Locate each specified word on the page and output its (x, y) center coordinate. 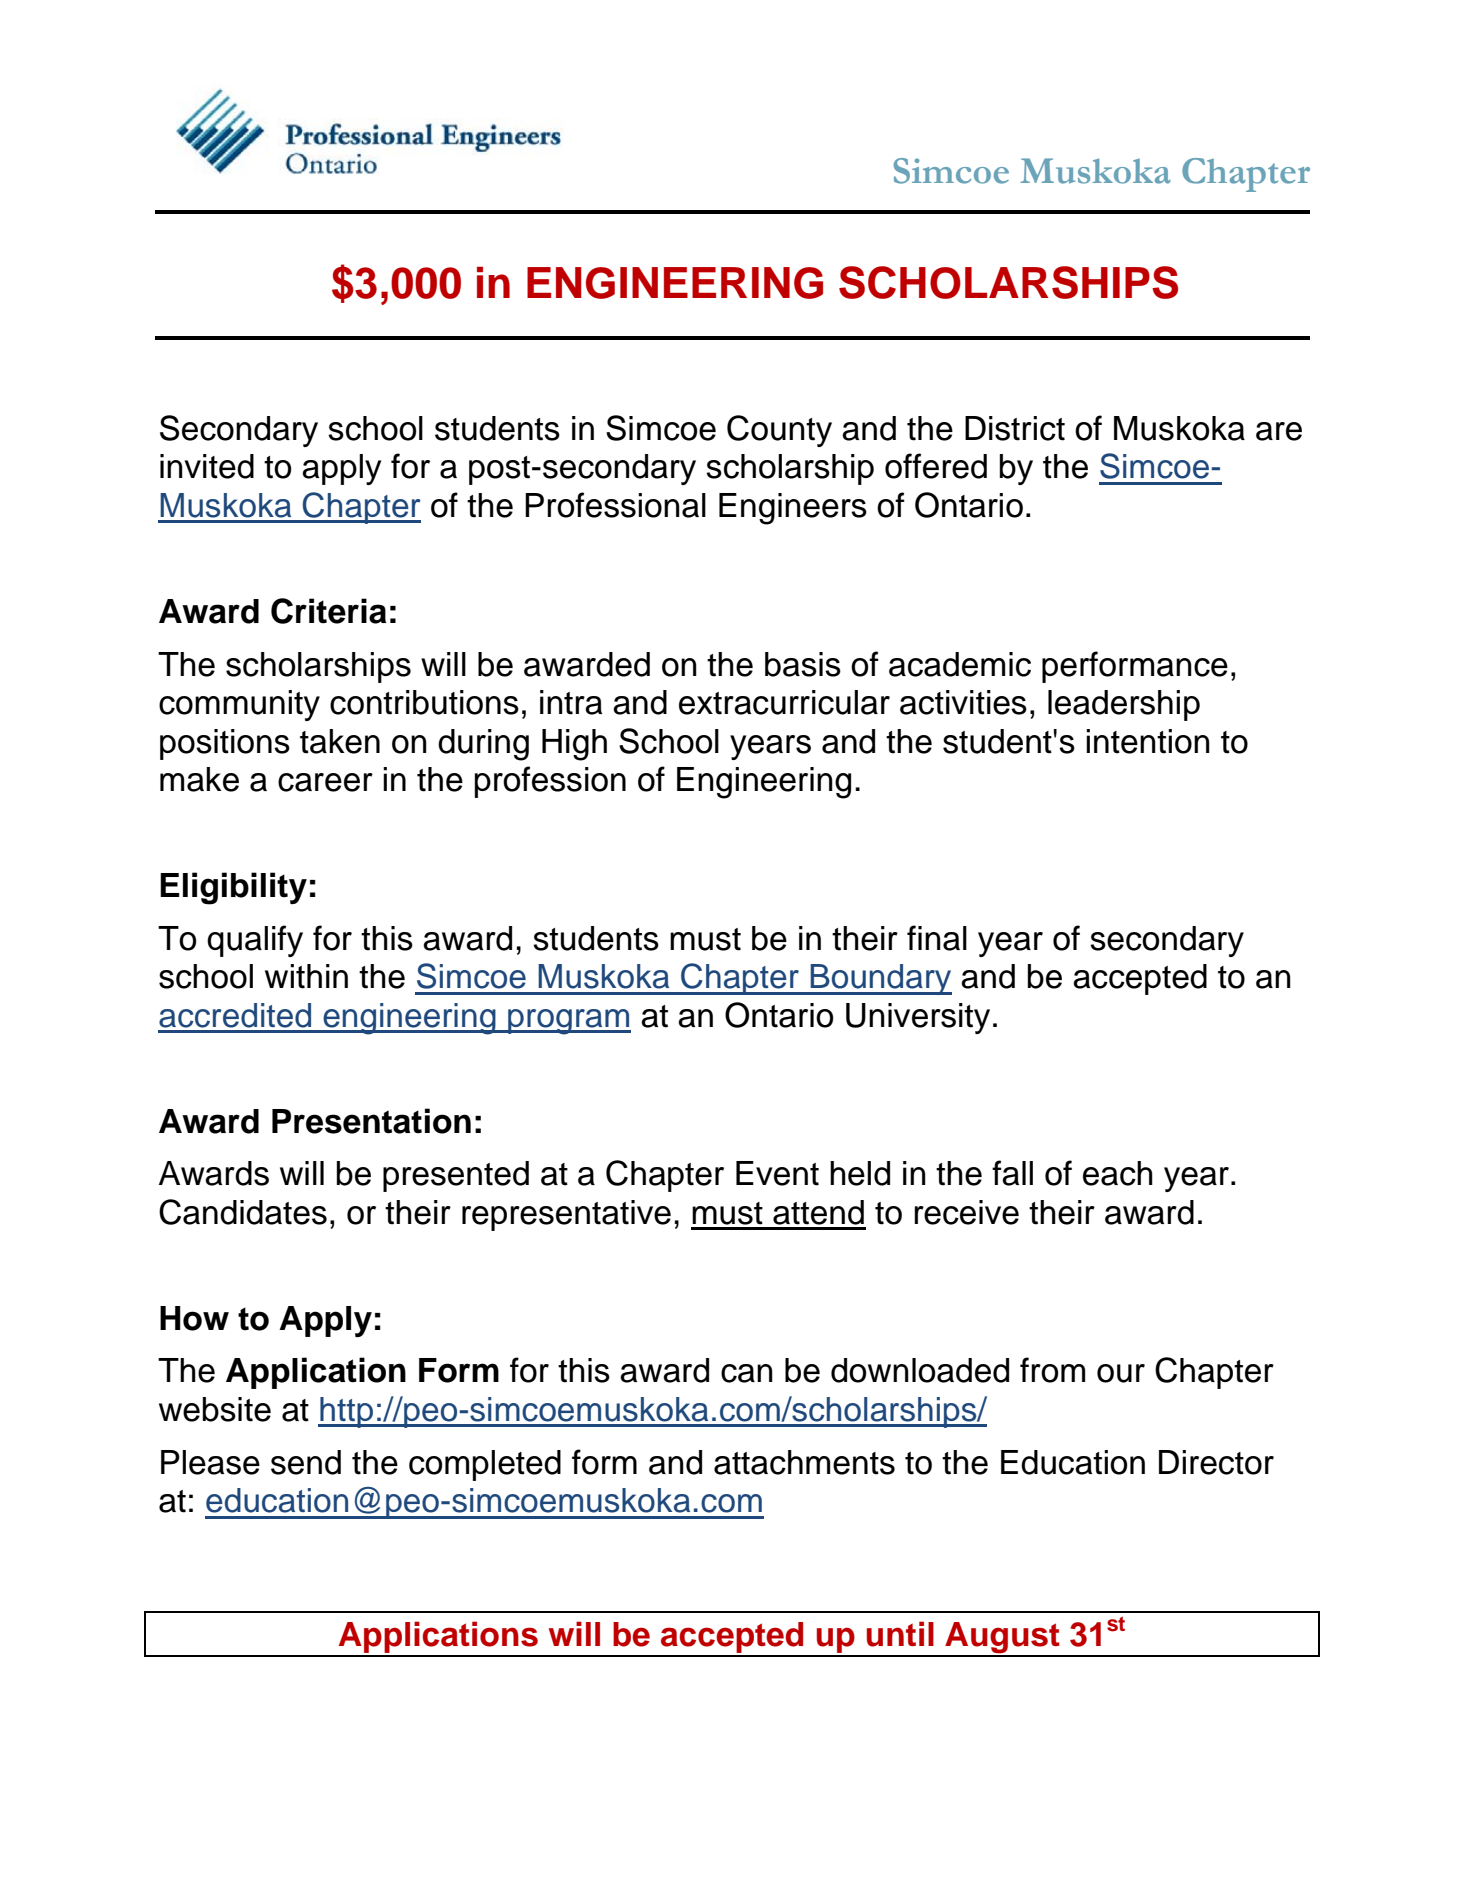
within (306, 976)
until (900, 1634)
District (1015, 428)
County (779, 431)
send (306, 1462)
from (1052, 1370)
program (568, 1022)
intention (1148, 741)
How (194, 1318)
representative (566, 1215)
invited (207, 466)
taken (340, 741)
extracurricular (784, 702)
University (918, 1018)
